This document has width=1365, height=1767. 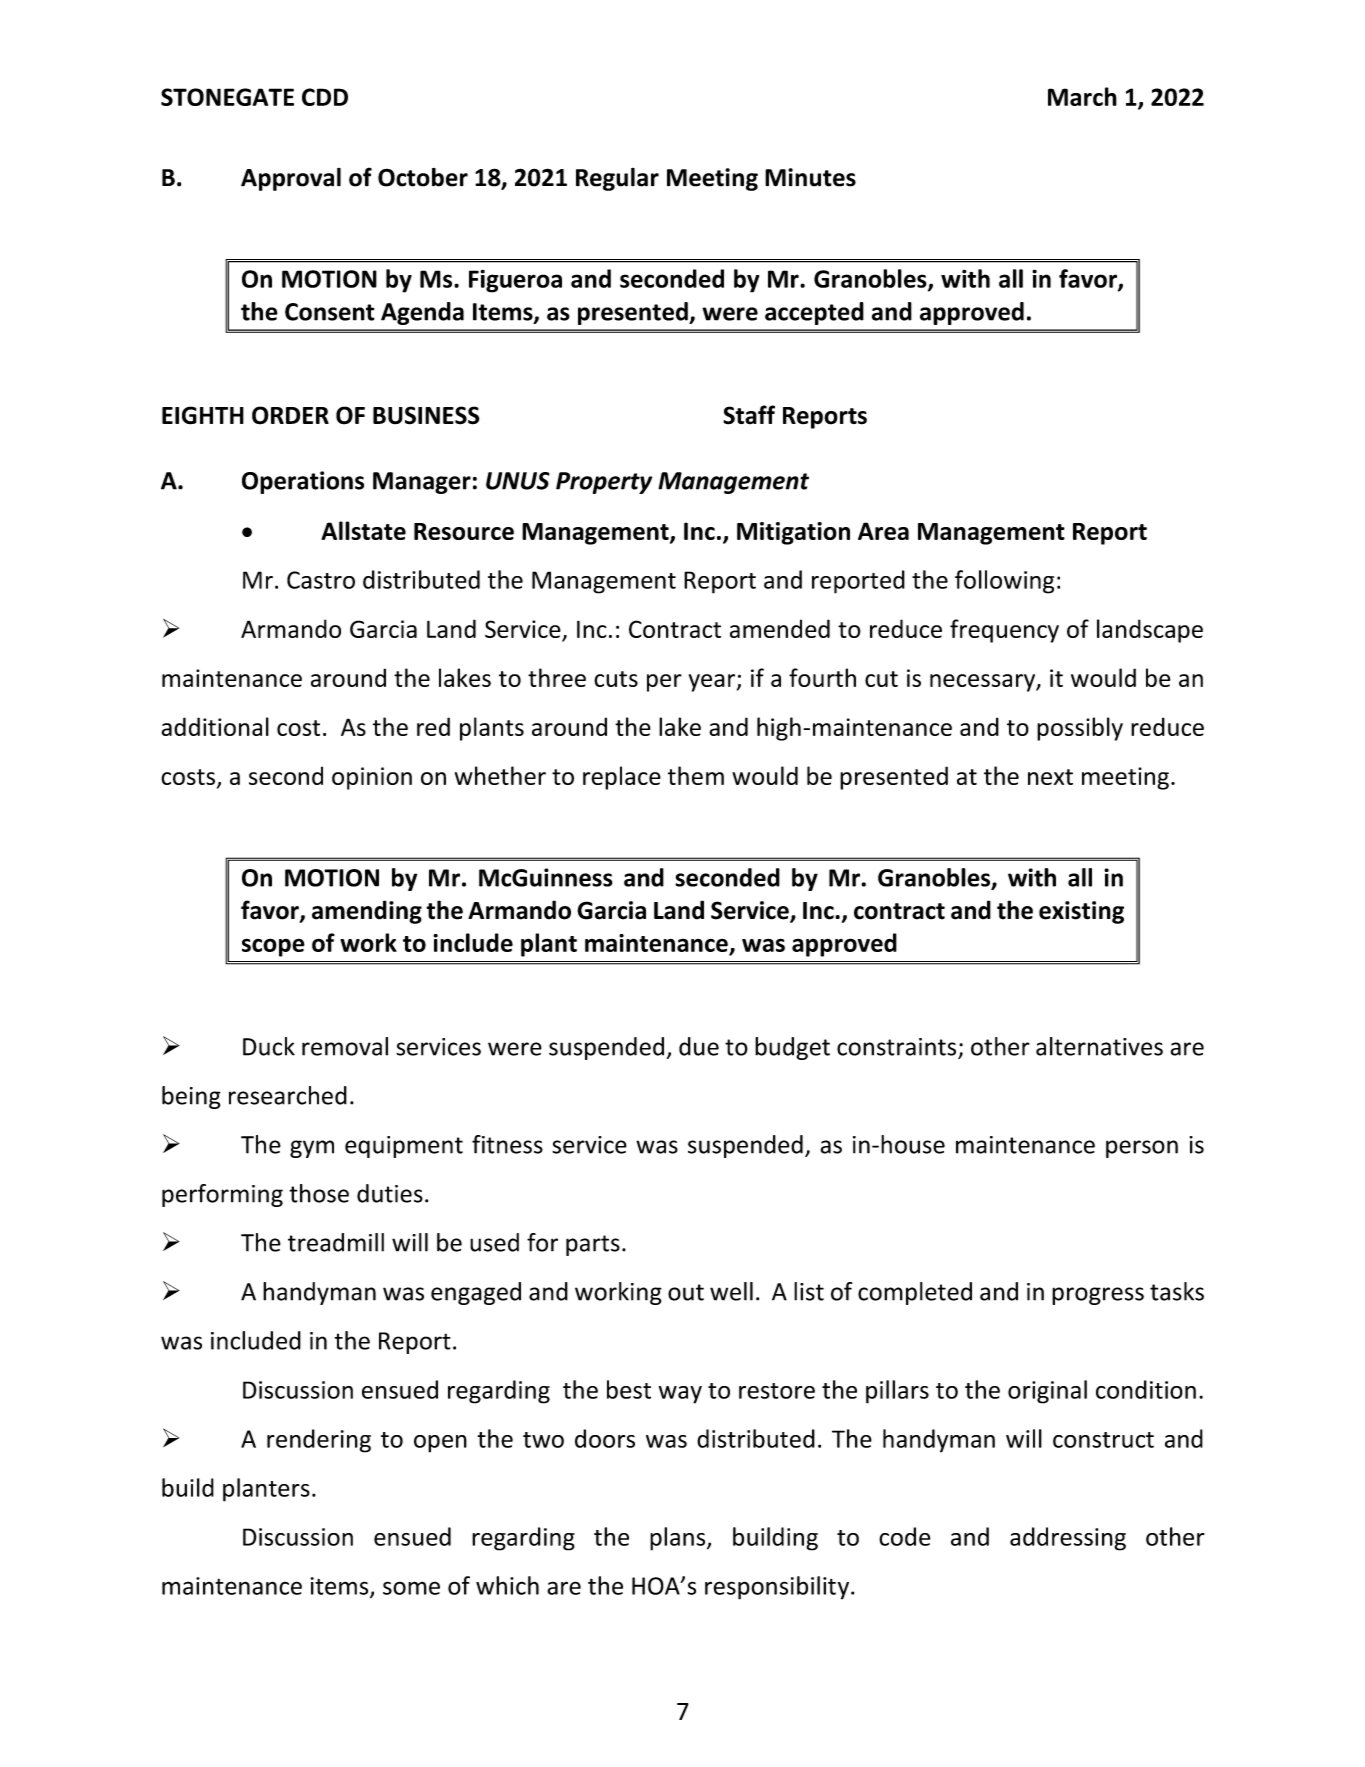 I want to click on Approval, so click(x=291, y=179).
